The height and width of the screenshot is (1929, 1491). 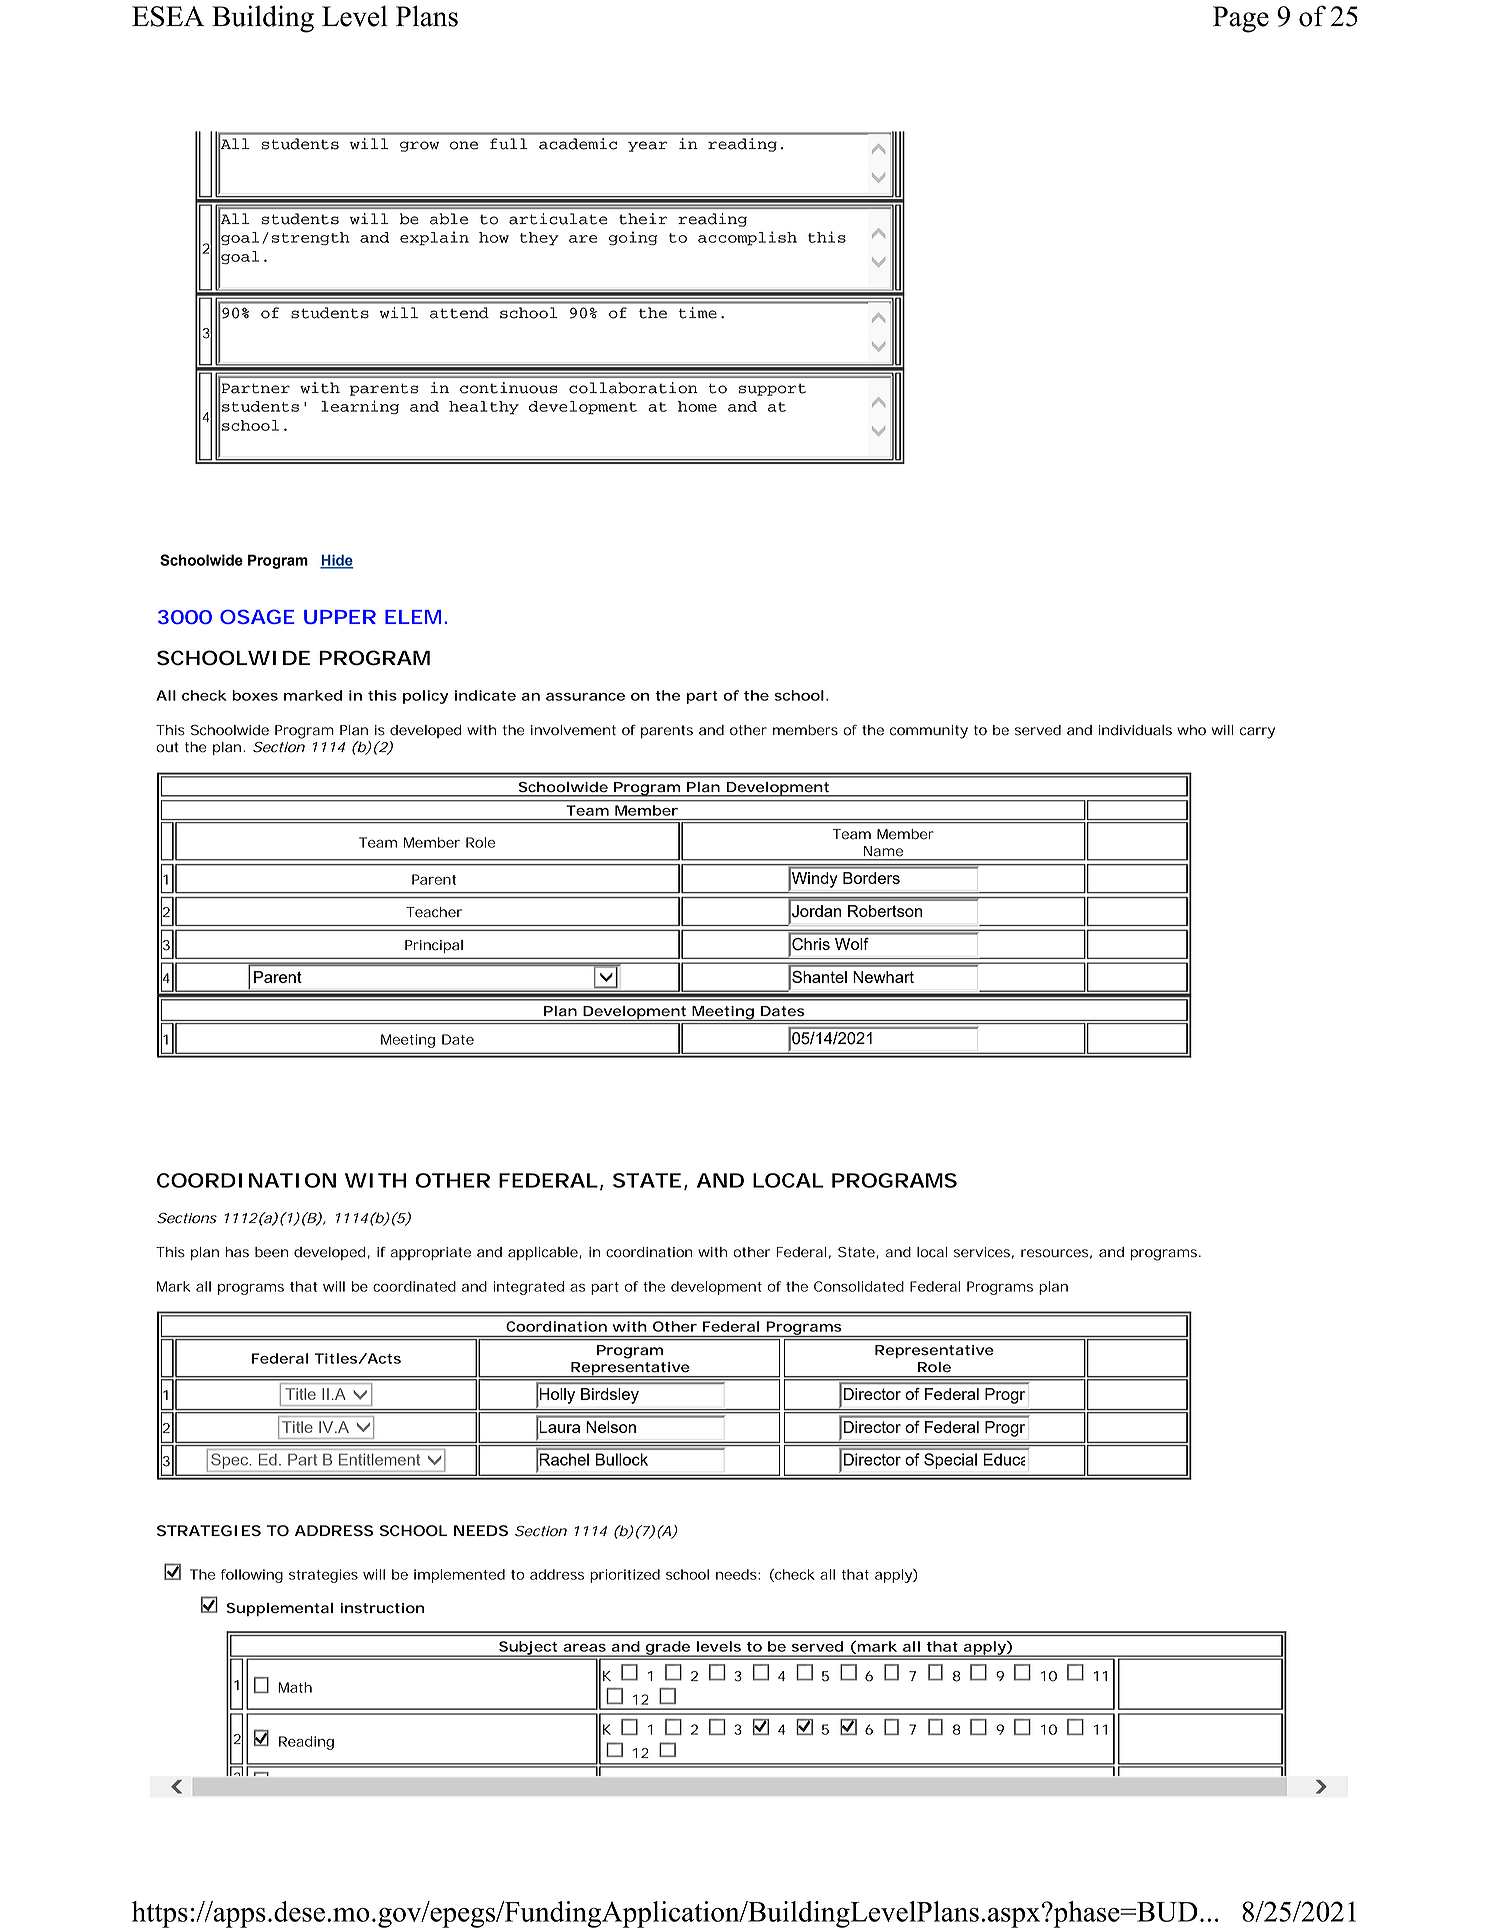 I want to click on year, so click(x=647, y=146).
